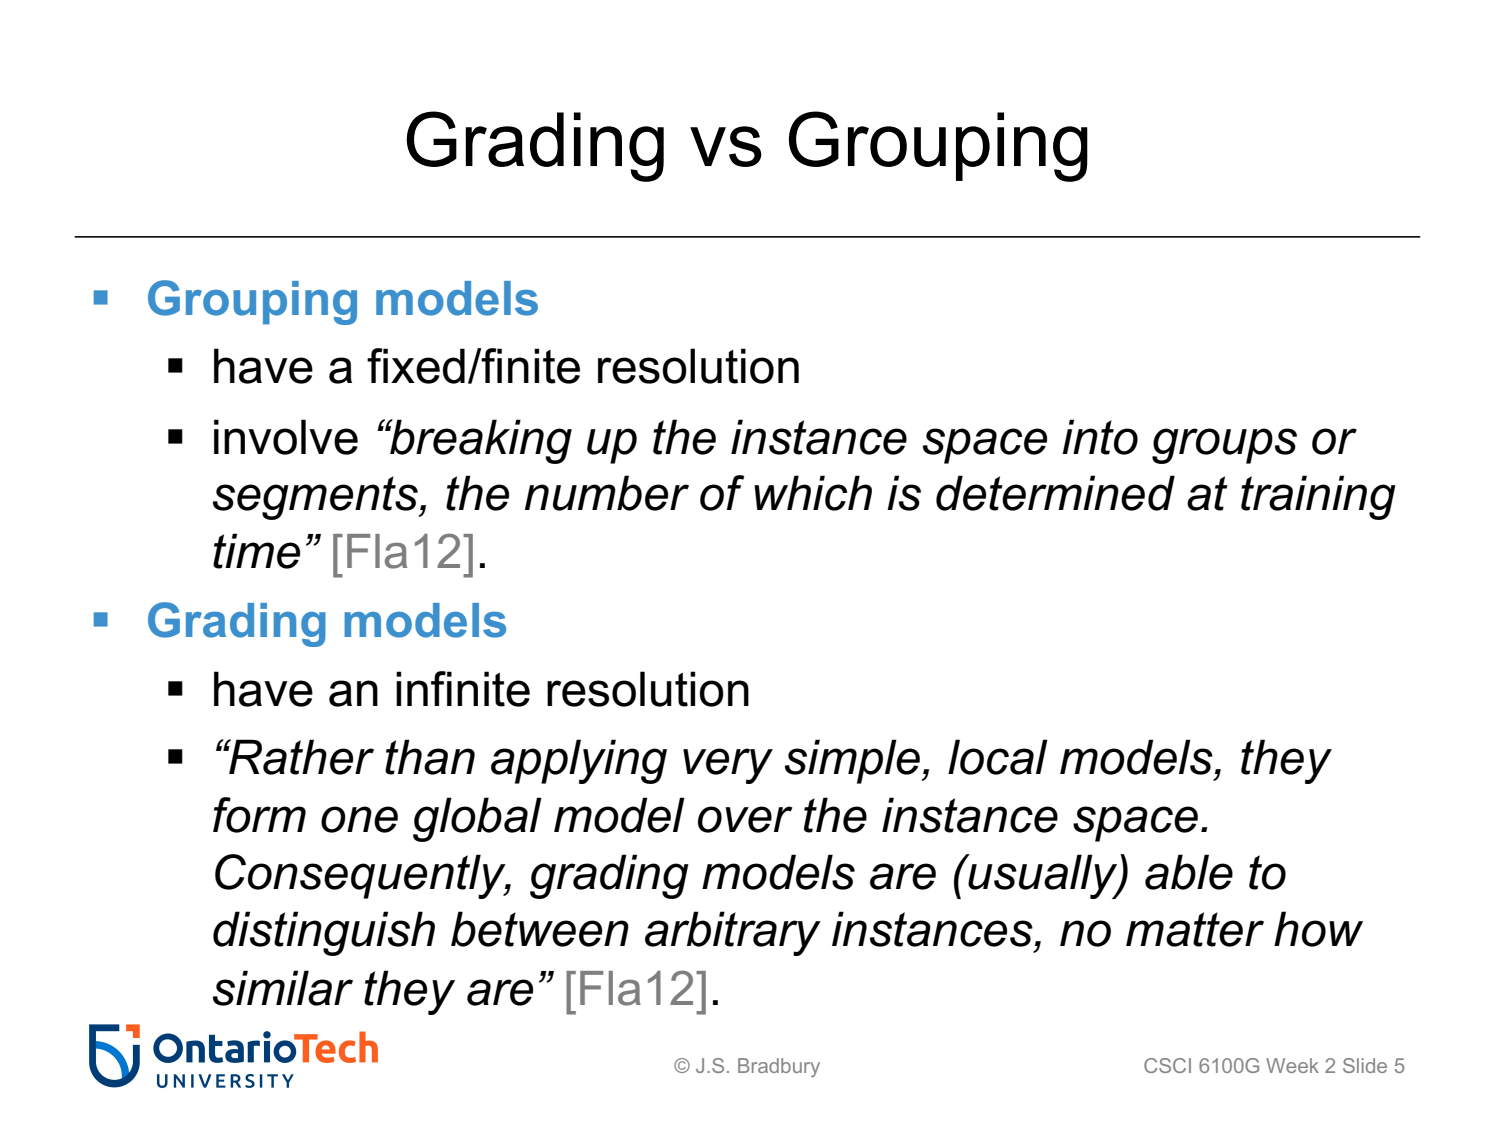  I want to click on involve, so click(286, 437).
